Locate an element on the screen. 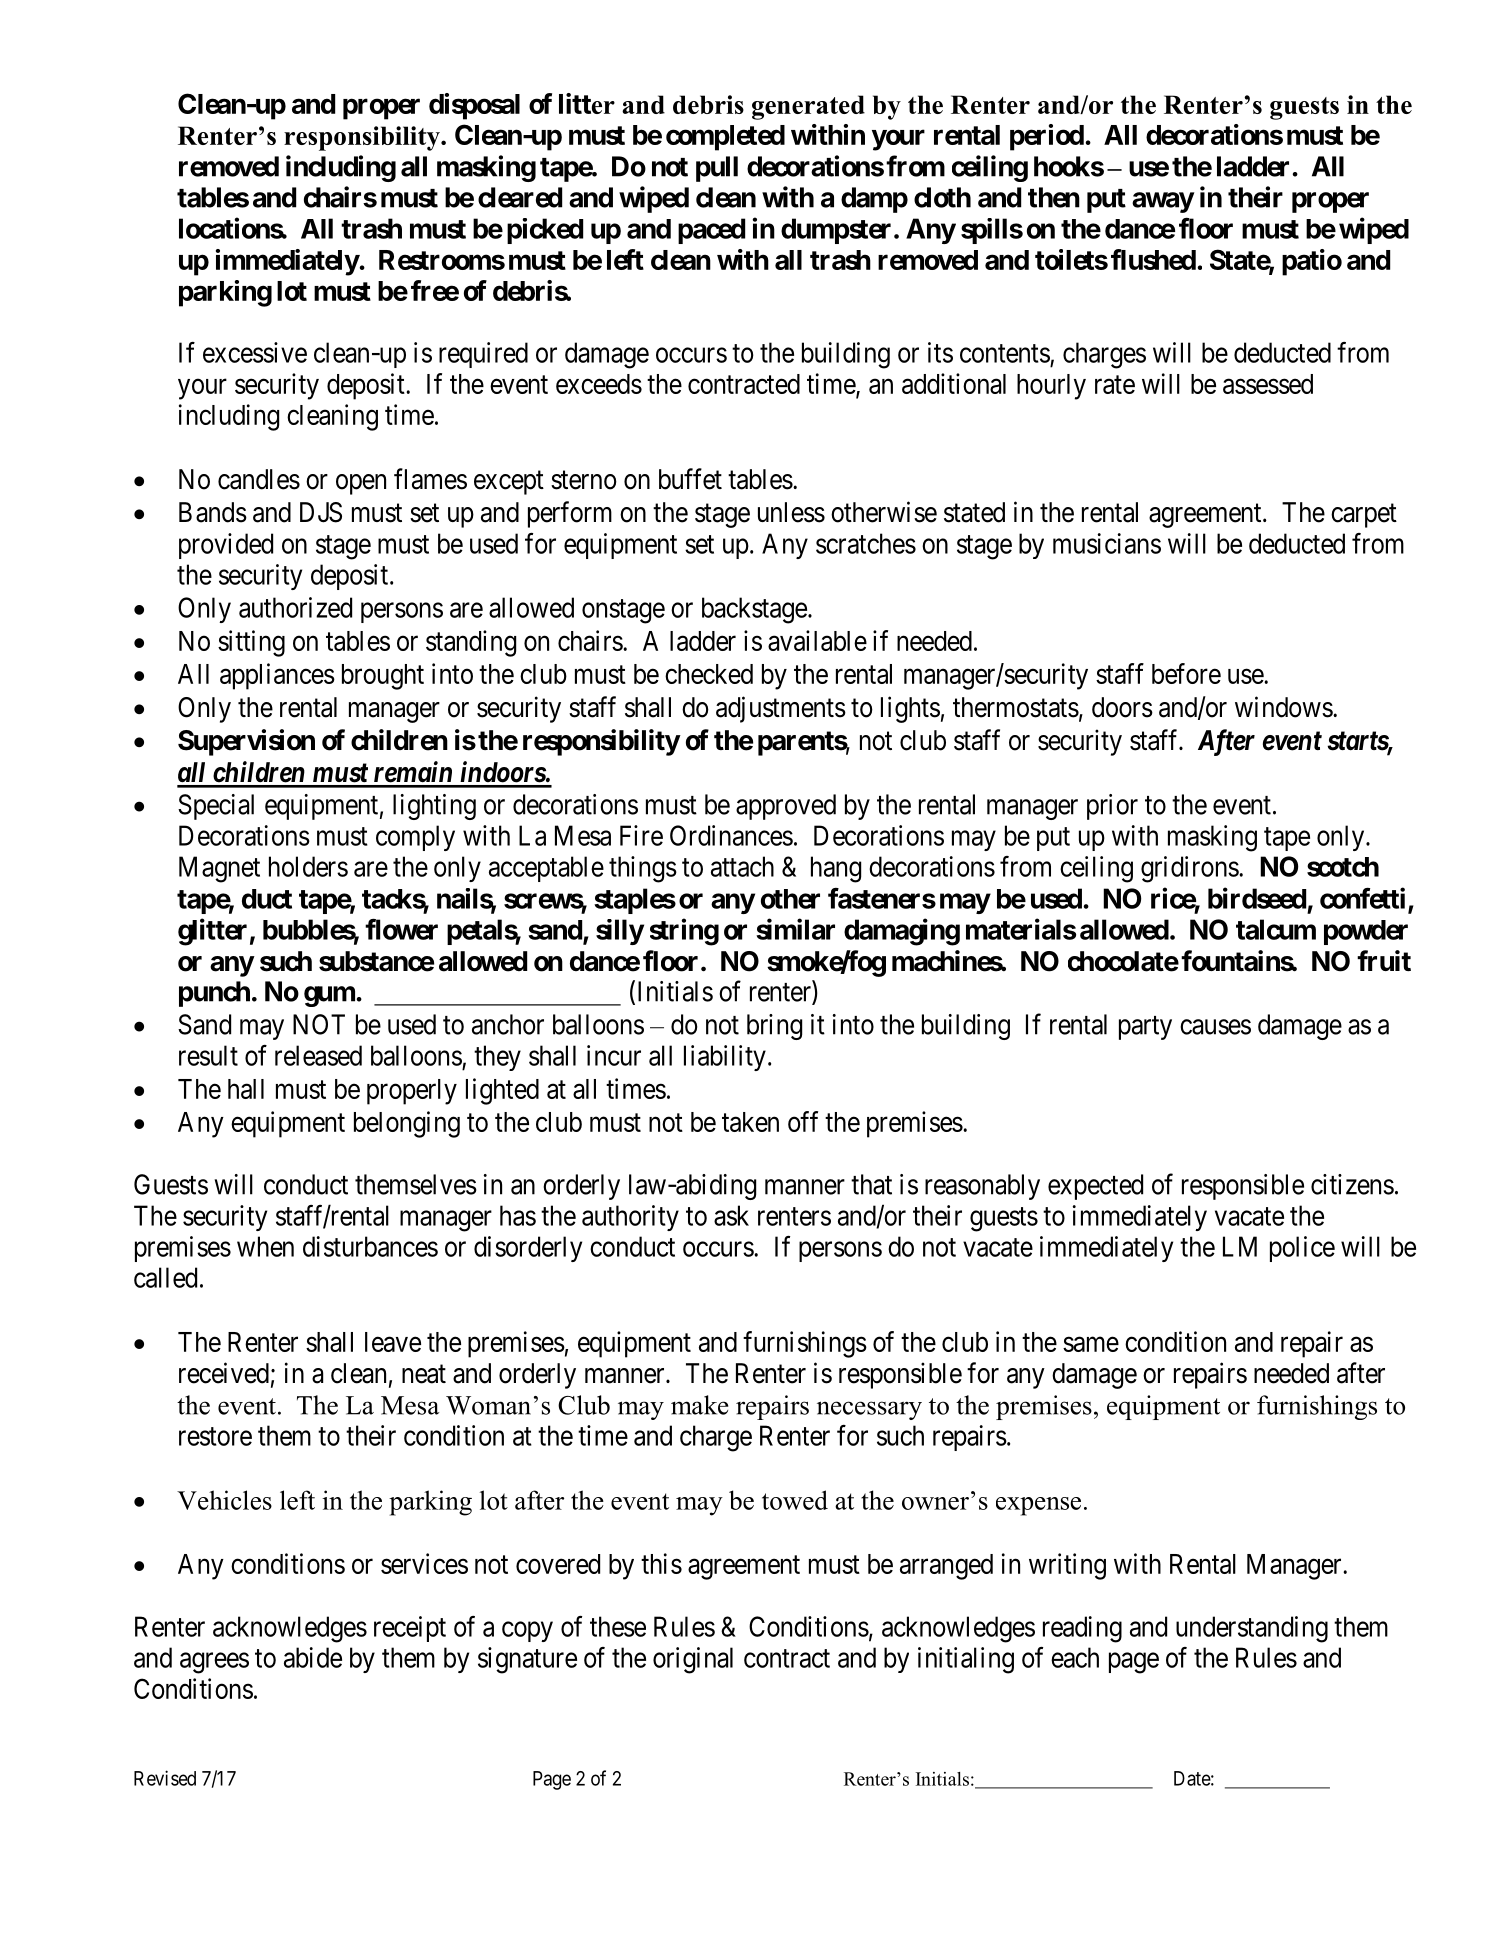  completed is located at coordinates (725, 138).
